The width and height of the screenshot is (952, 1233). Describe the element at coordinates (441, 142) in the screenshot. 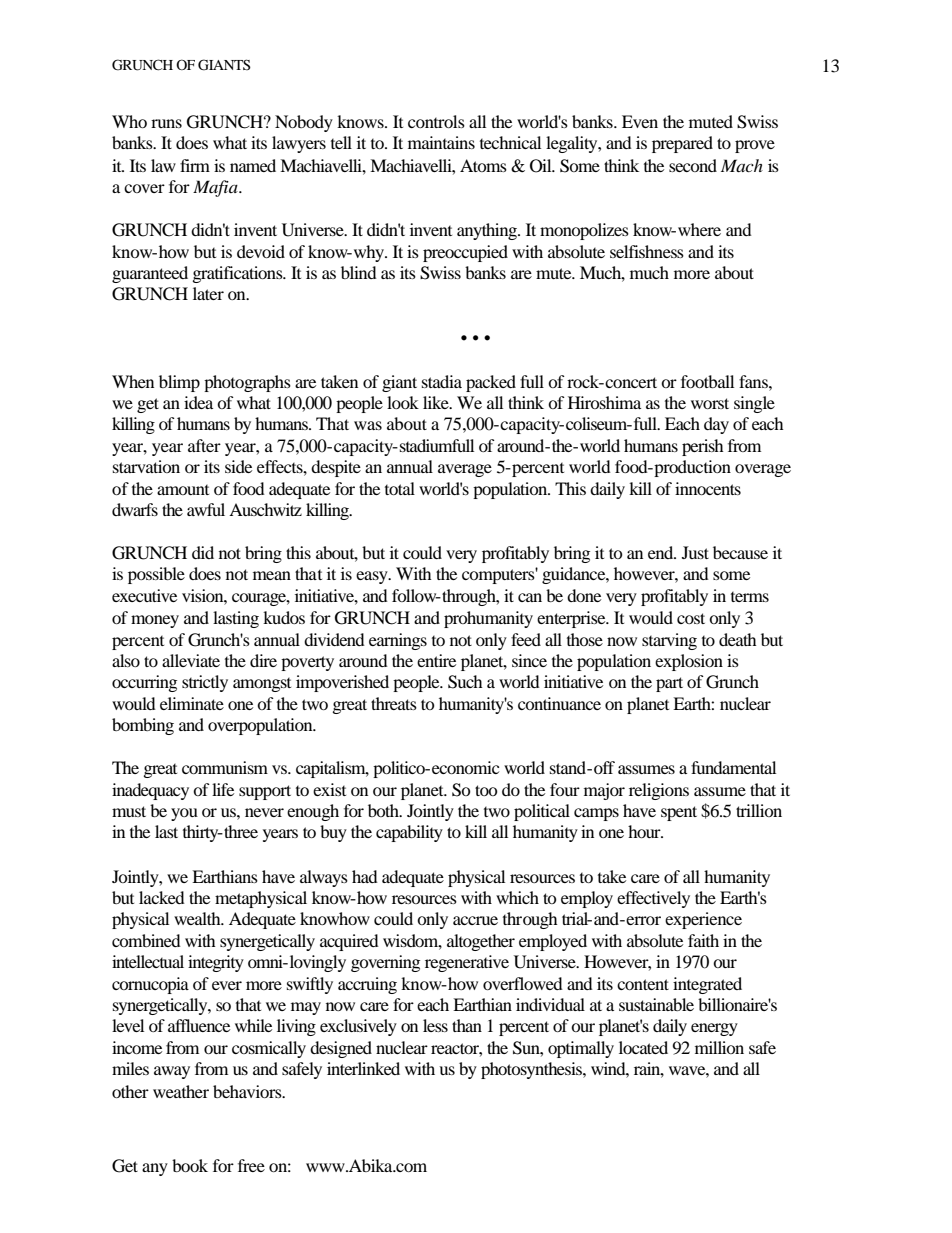

I see `maintains` at that location.
